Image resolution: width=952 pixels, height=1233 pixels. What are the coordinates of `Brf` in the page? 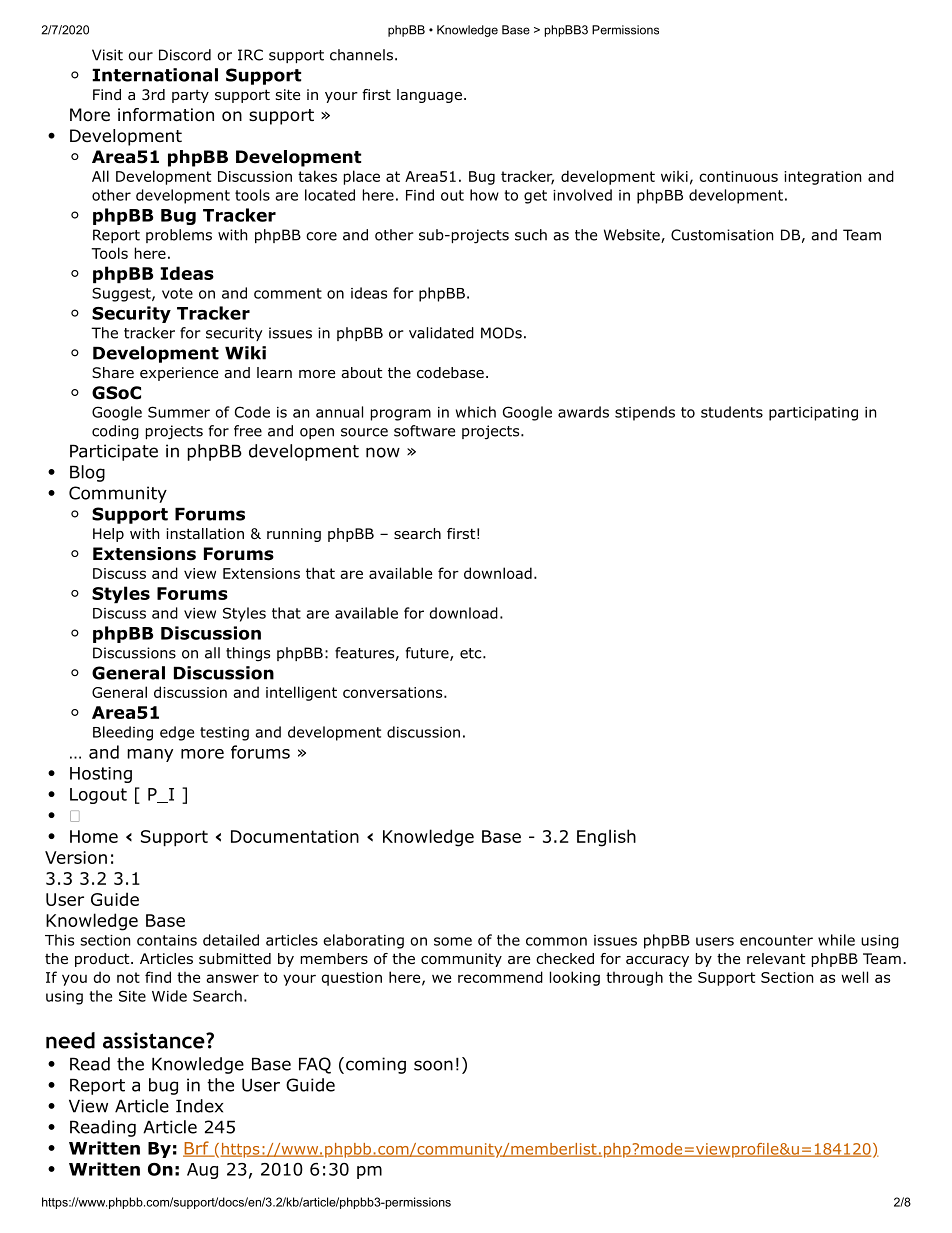 It's located at (197, 1149).
